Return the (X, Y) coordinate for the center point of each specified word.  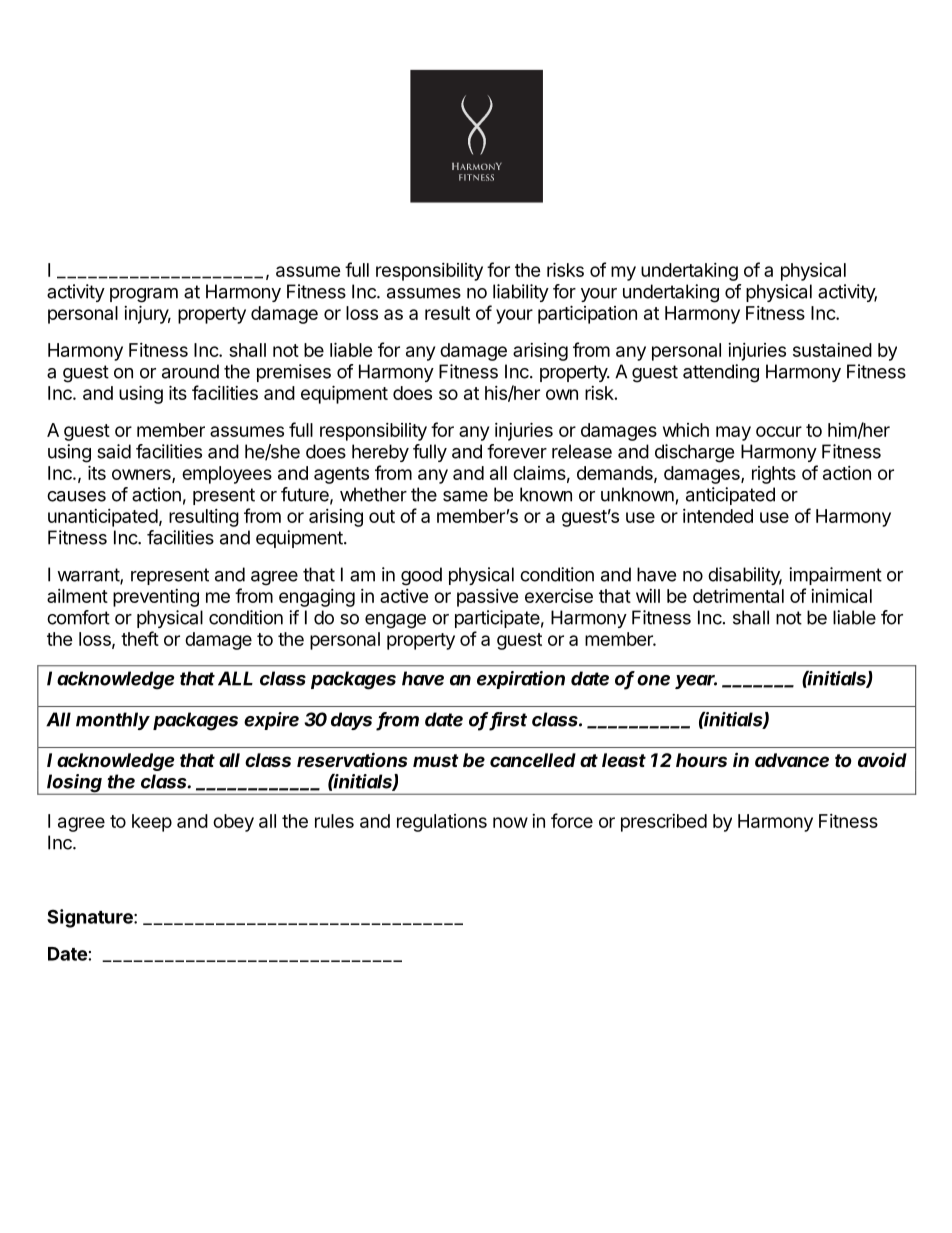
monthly (113, 721)
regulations (442, 823)
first (508, 720)
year (696, 682)
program (144, 295)
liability (521, 293)
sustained (832, 350)
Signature (91, 918)
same (465, 496)
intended (718, 516)
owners (142, 475)
